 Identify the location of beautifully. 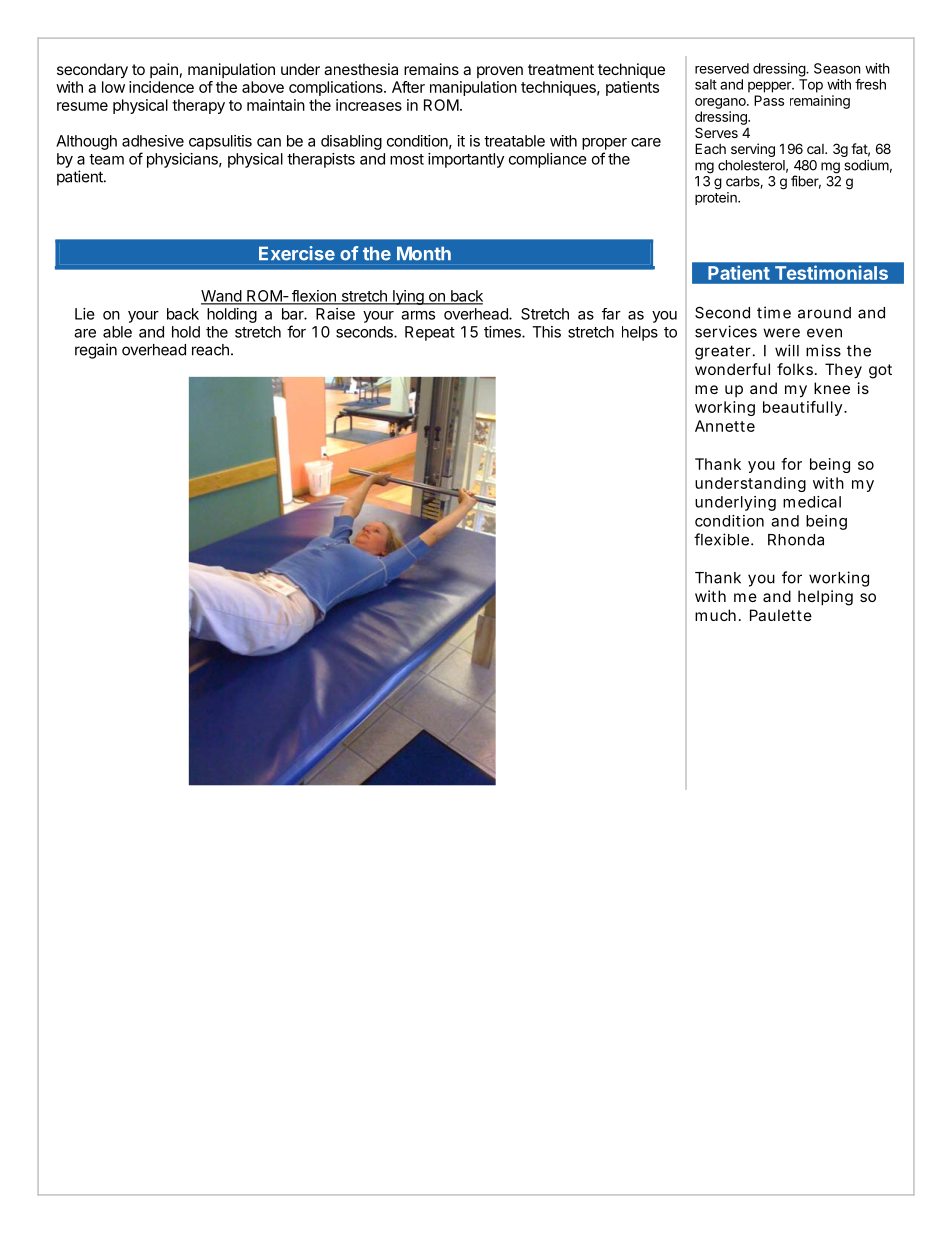
(804, 408).
